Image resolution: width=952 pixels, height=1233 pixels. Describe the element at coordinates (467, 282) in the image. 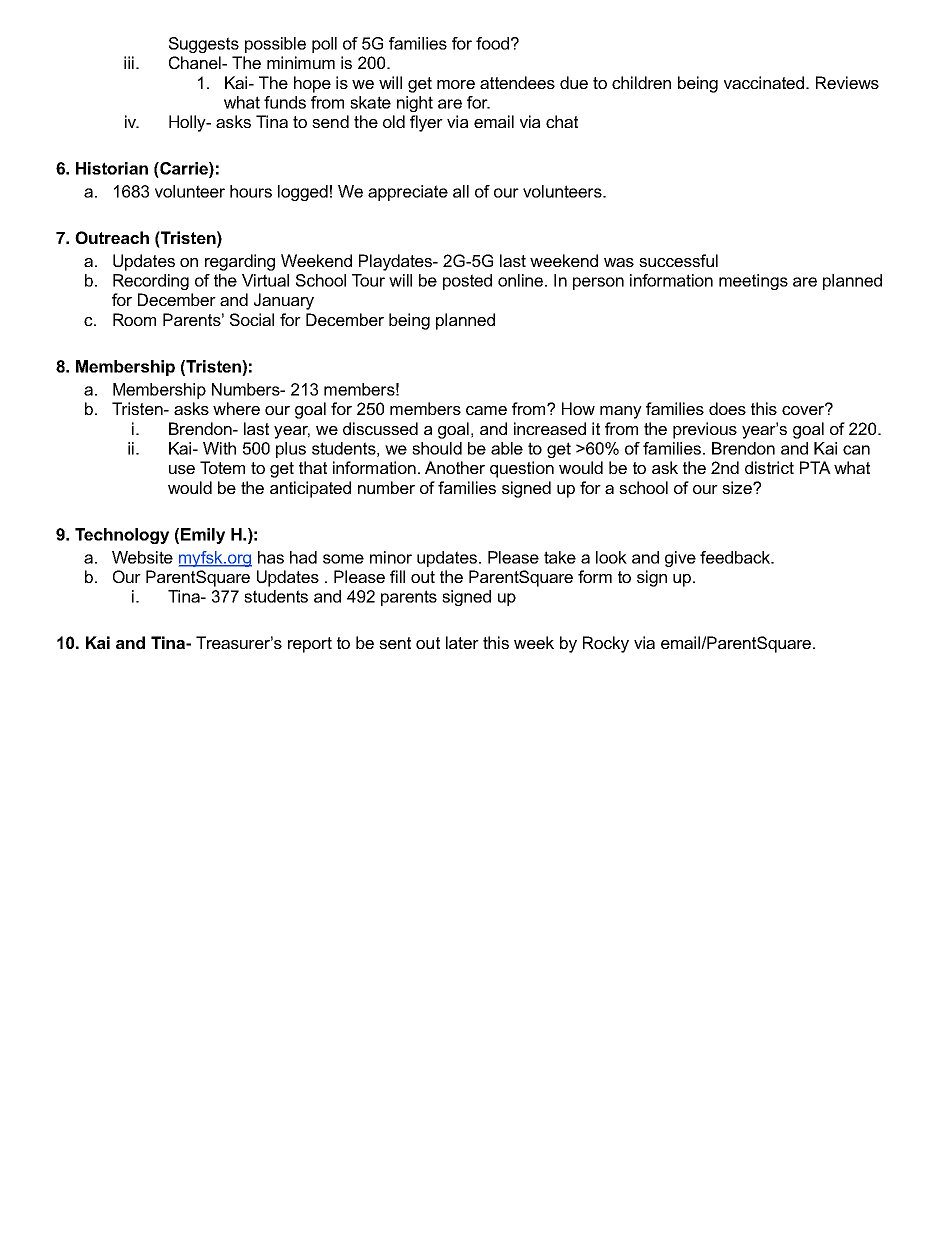

I see `posted` at that location.
